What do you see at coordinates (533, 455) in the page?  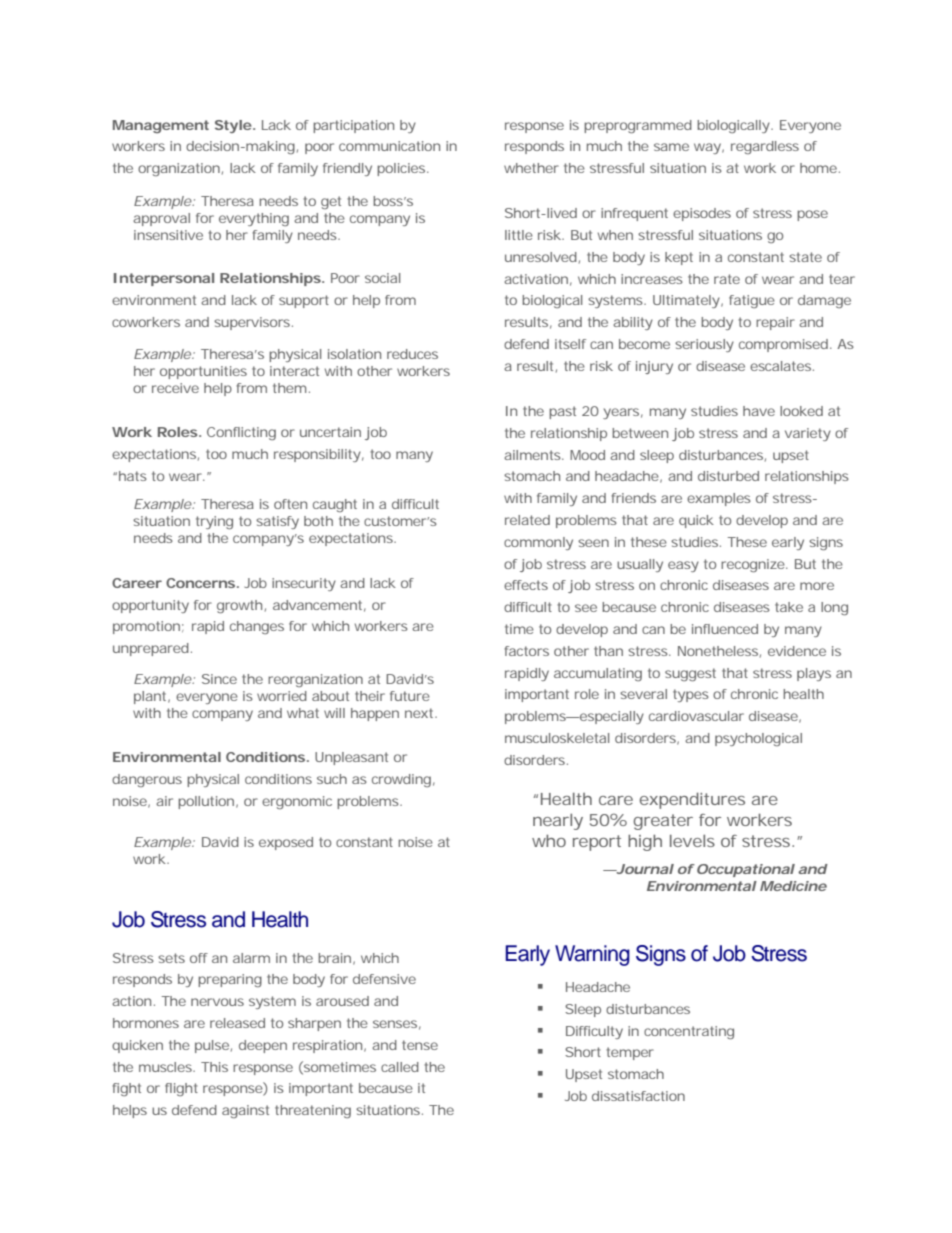 I see `ailments` at bounding box center [533, 455].
